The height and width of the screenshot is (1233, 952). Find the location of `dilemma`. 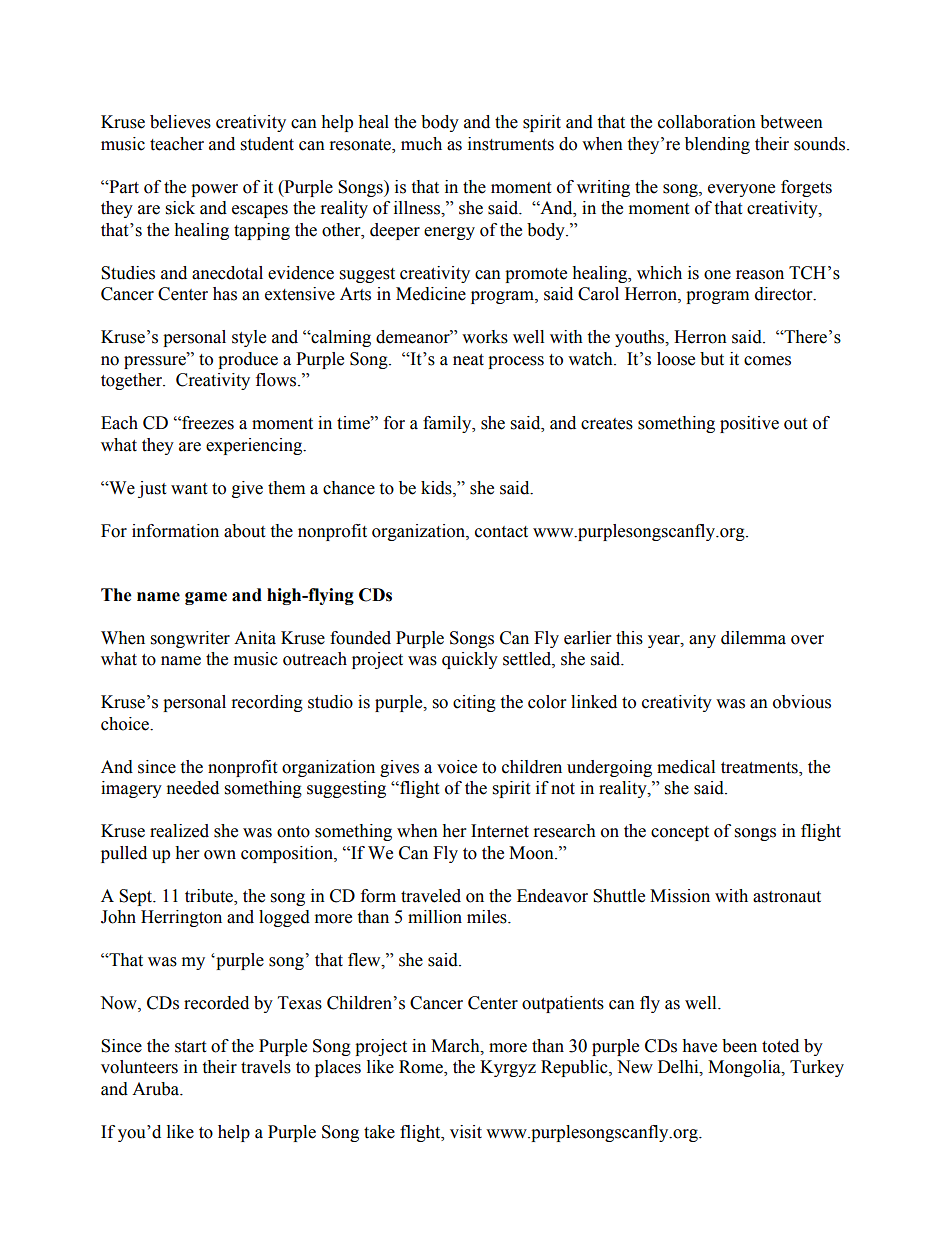

dilemma is located at coordinates (753, 638).
